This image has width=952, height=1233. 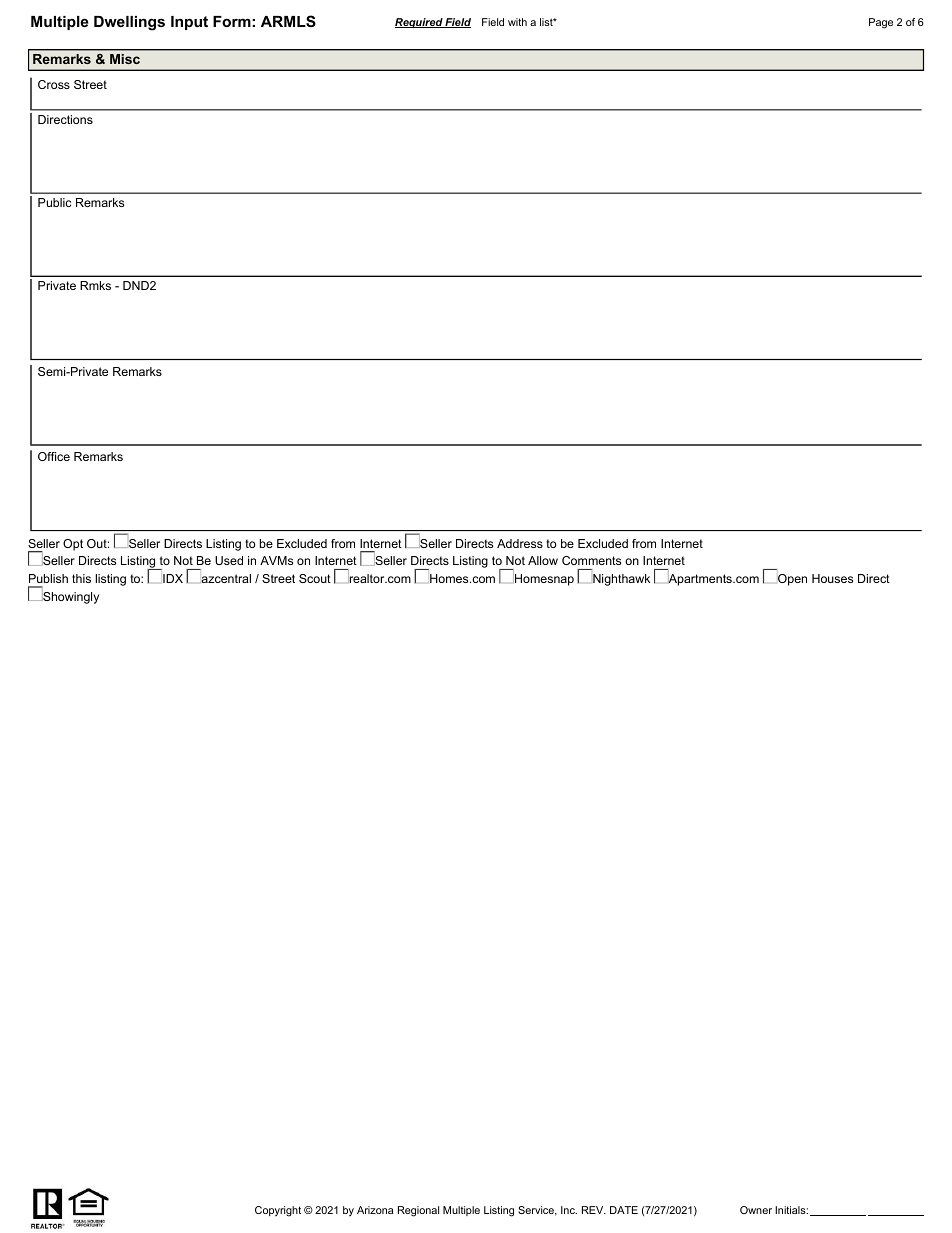 What do you see at coordinates (375, 1210) in the image?
I see `Arizona` at bounding box center [375, 1210].
